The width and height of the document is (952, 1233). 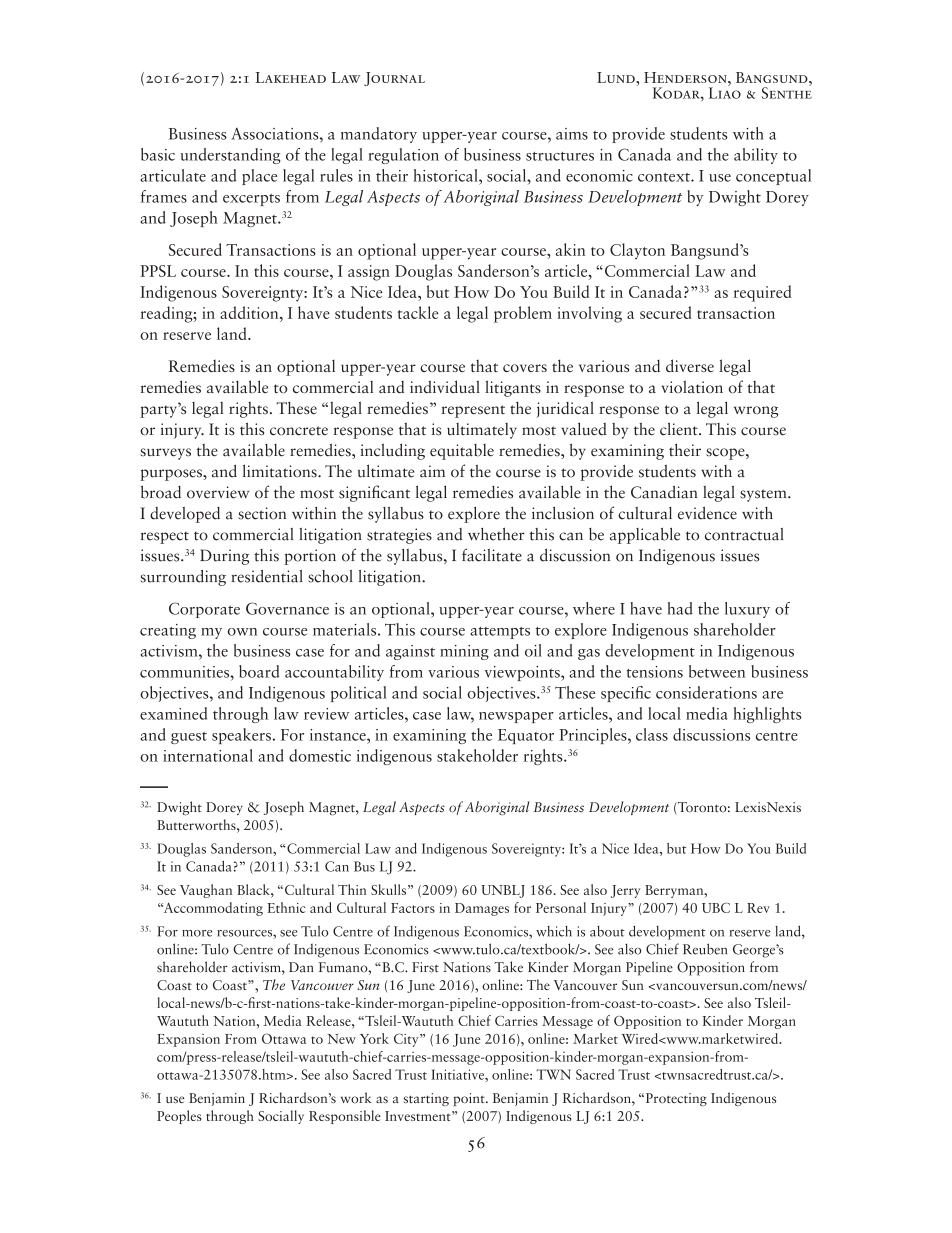 I want to click on starting, so click(x=426, y=1099).
